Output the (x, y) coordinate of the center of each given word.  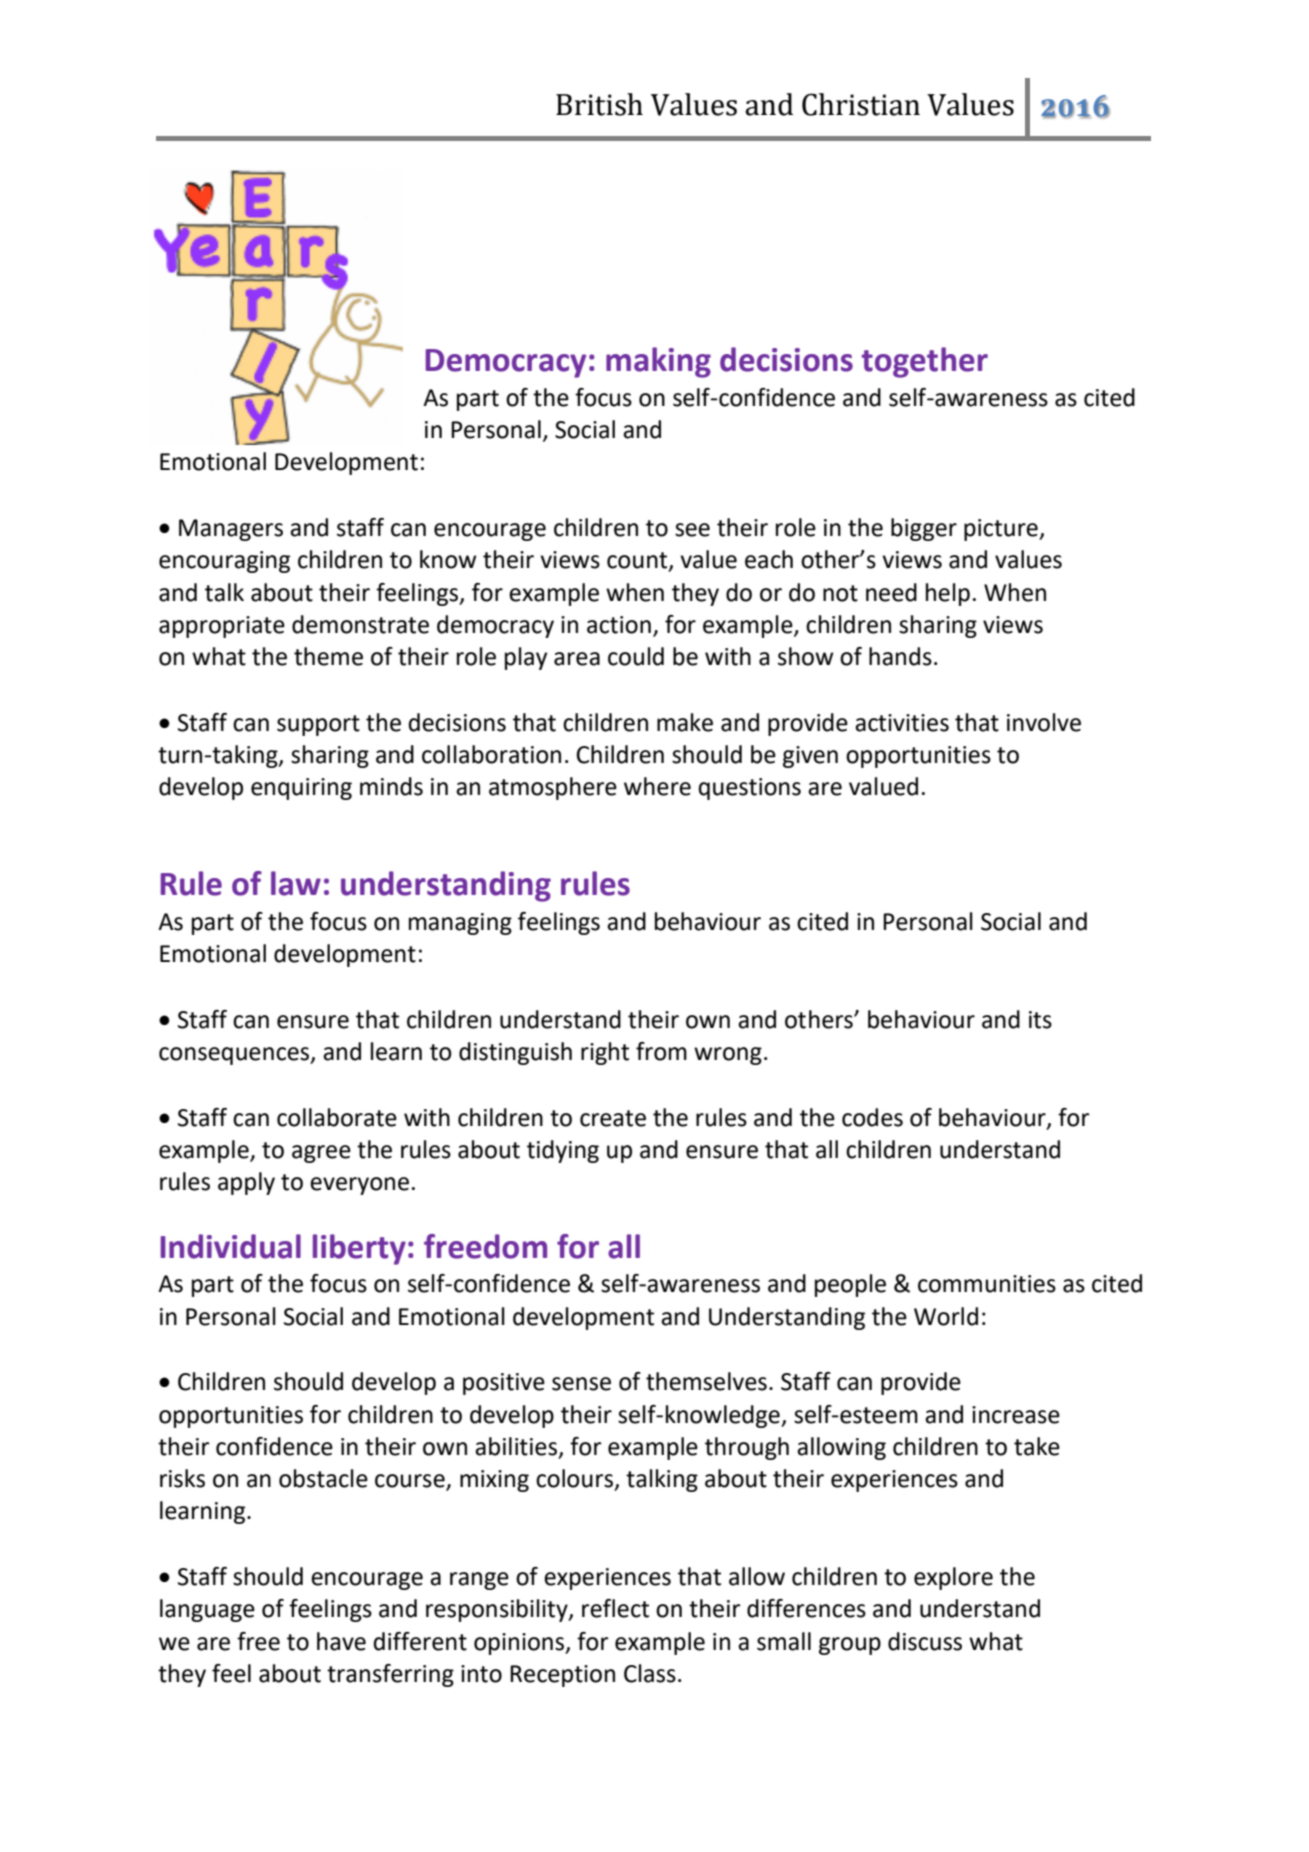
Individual (231, 1246)
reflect (615, 1608)
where (657, 786)
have (341, 1641)
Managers (231, 530)
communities (987, 1284)
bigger (924, 529)
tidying (563, 1151)
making (658, 362)
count (638, 561)
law (296, 883)
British (599, 104)
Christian (861, 104)
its (1040, 1020)
